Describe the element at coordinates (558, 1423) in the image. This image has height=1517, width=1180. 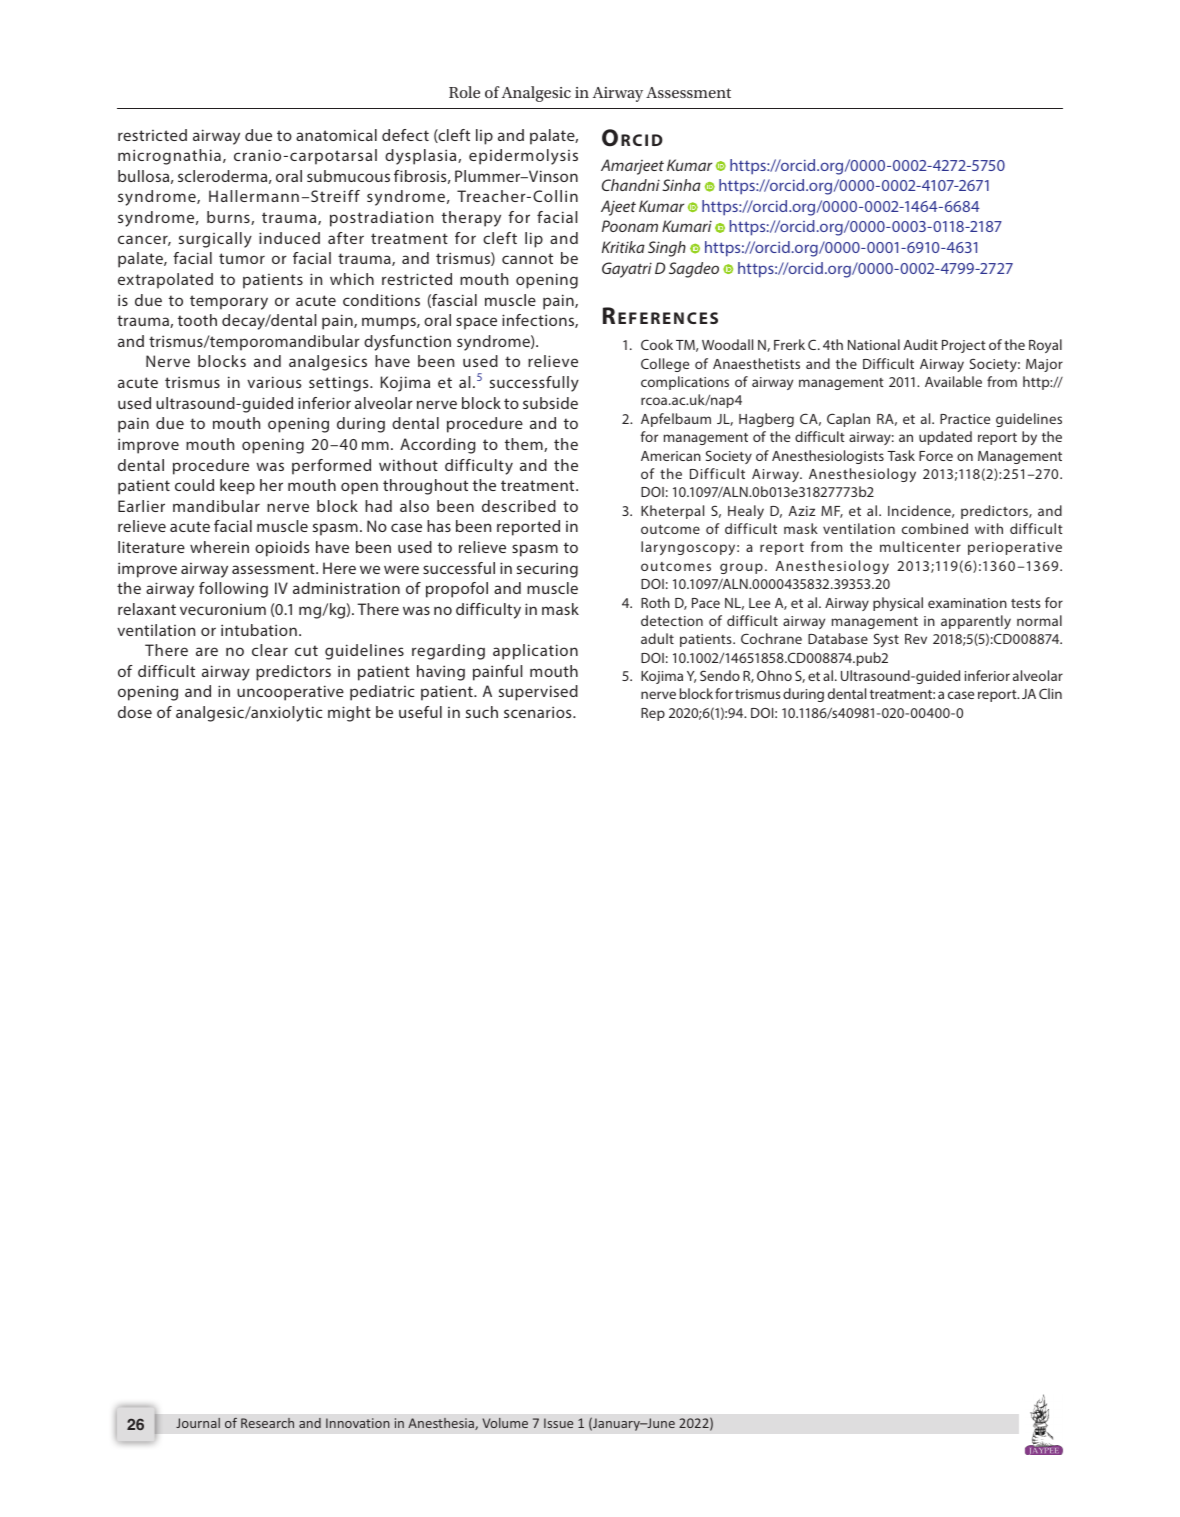
I see `Issue` at that location.
